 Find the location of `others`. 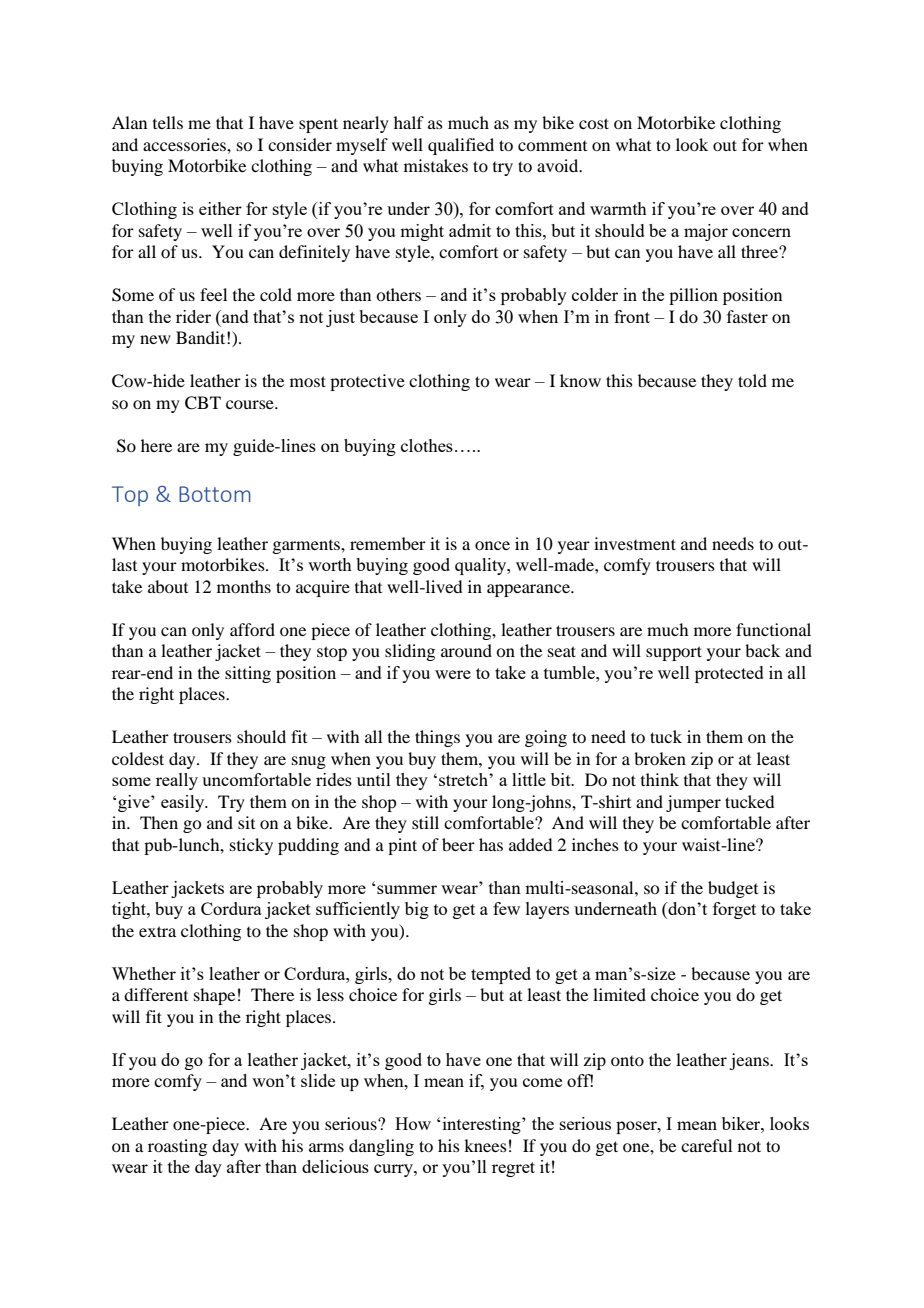

others is located at coordinates (398, 294).
